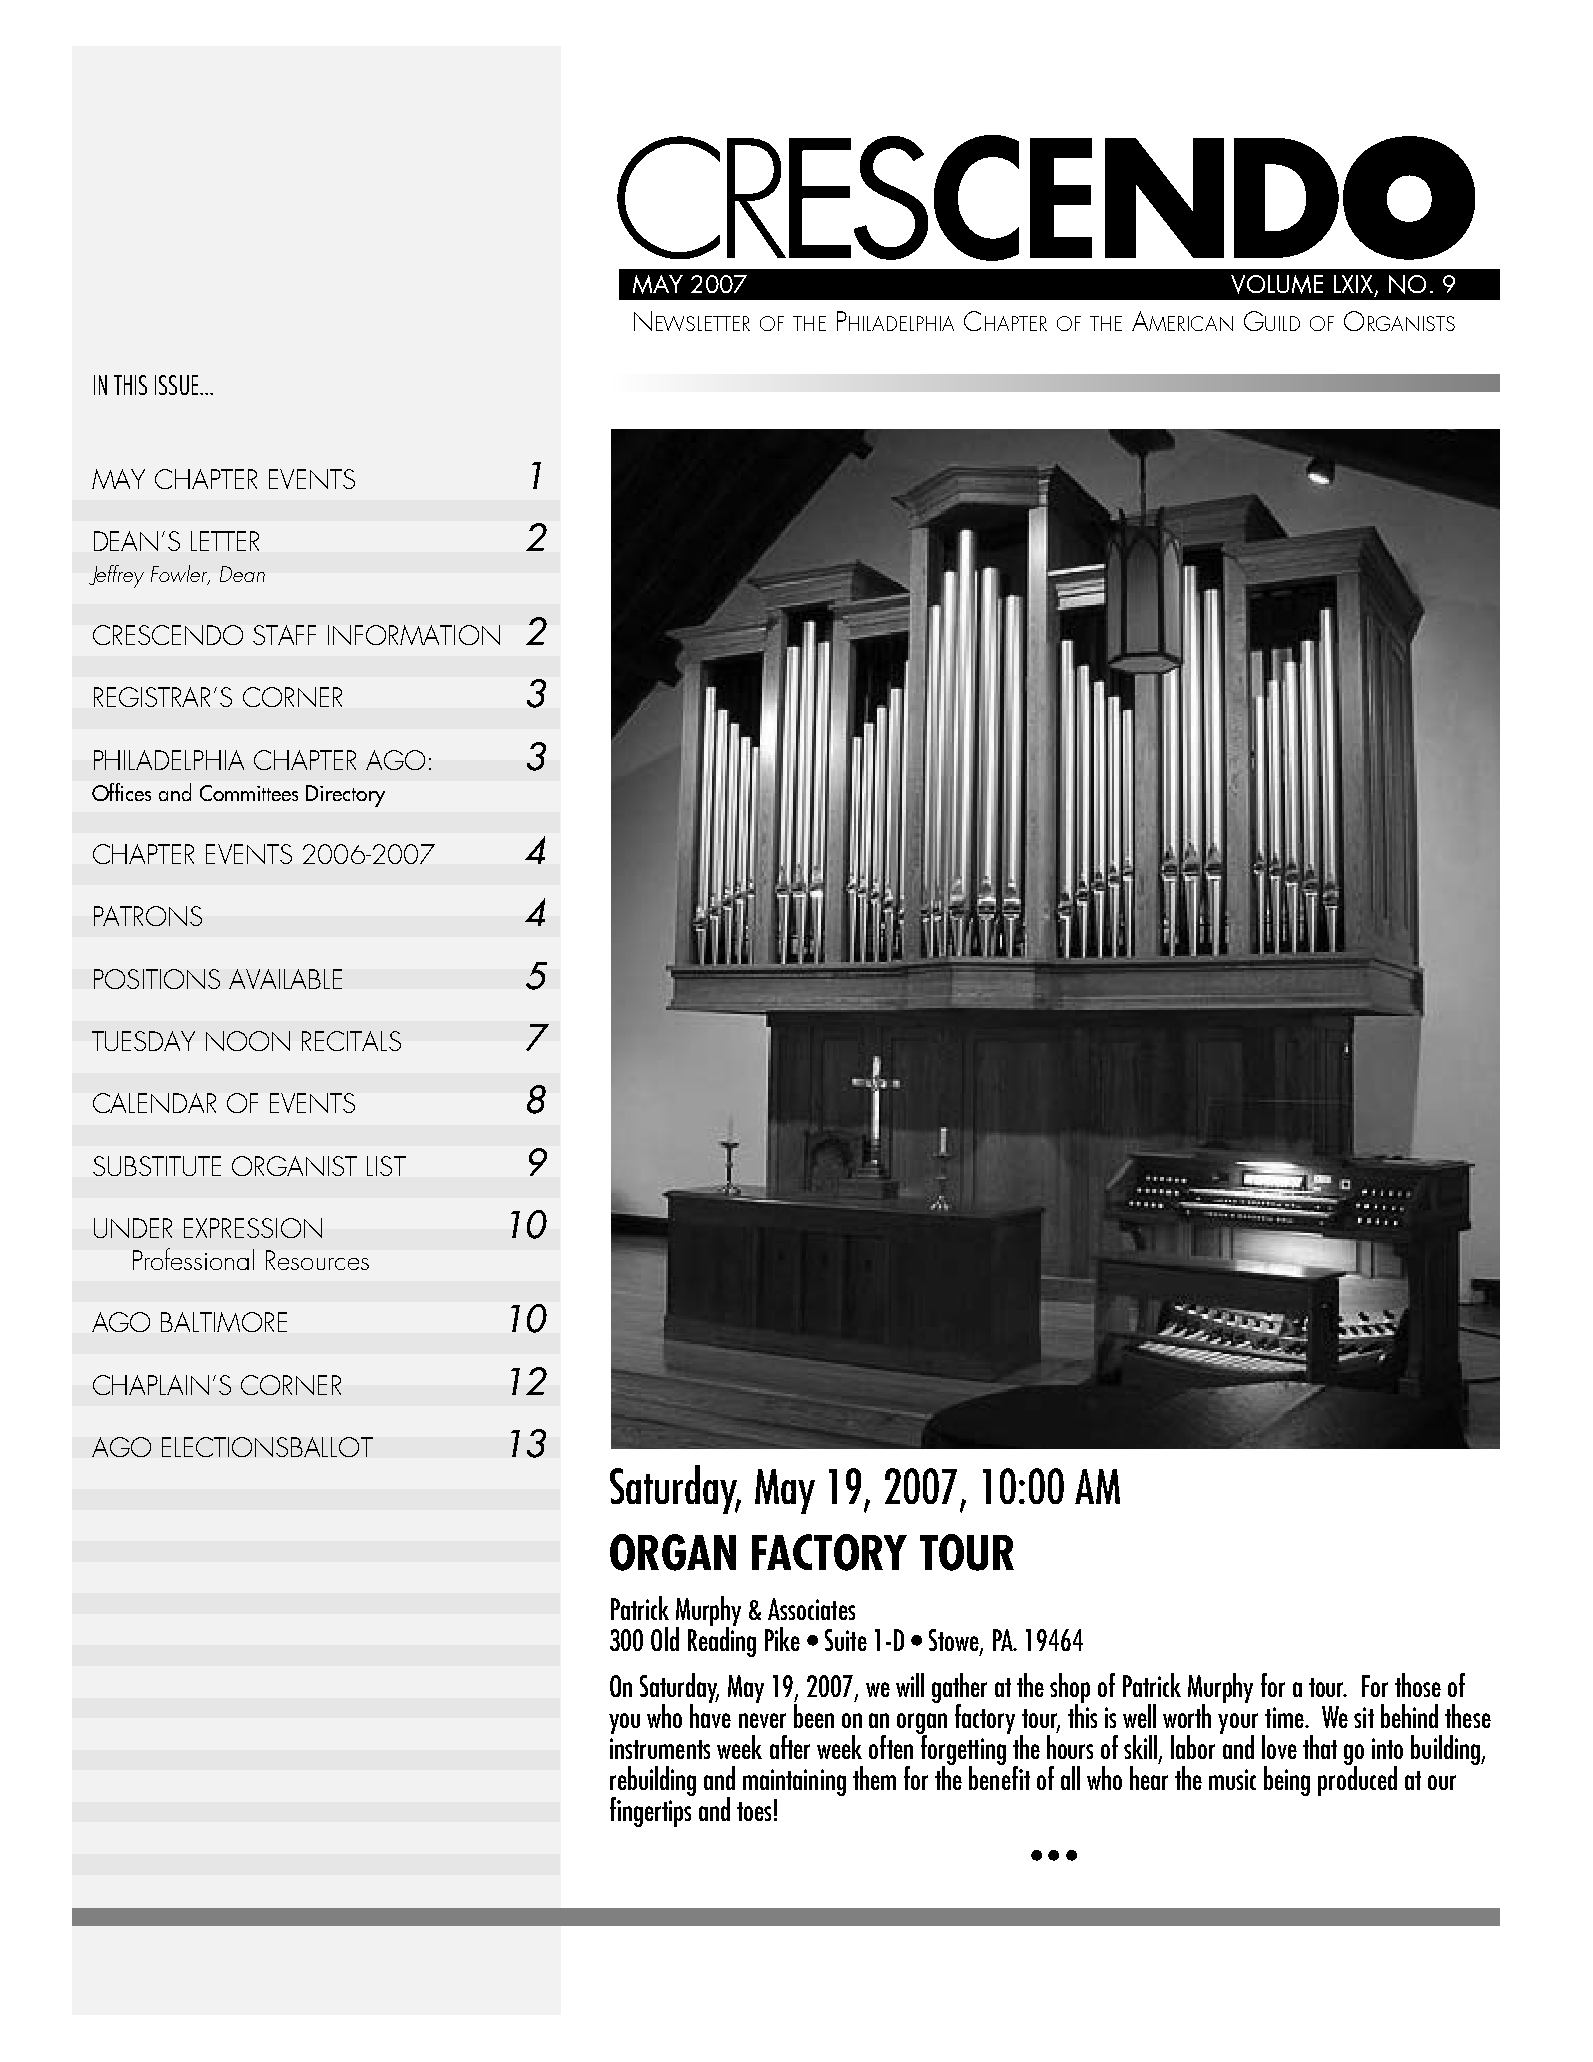 The width and height of the image is (1593, 2062). Describe the element at coordinates (176, 385) in the image. I see `ISSUE` at that location.
